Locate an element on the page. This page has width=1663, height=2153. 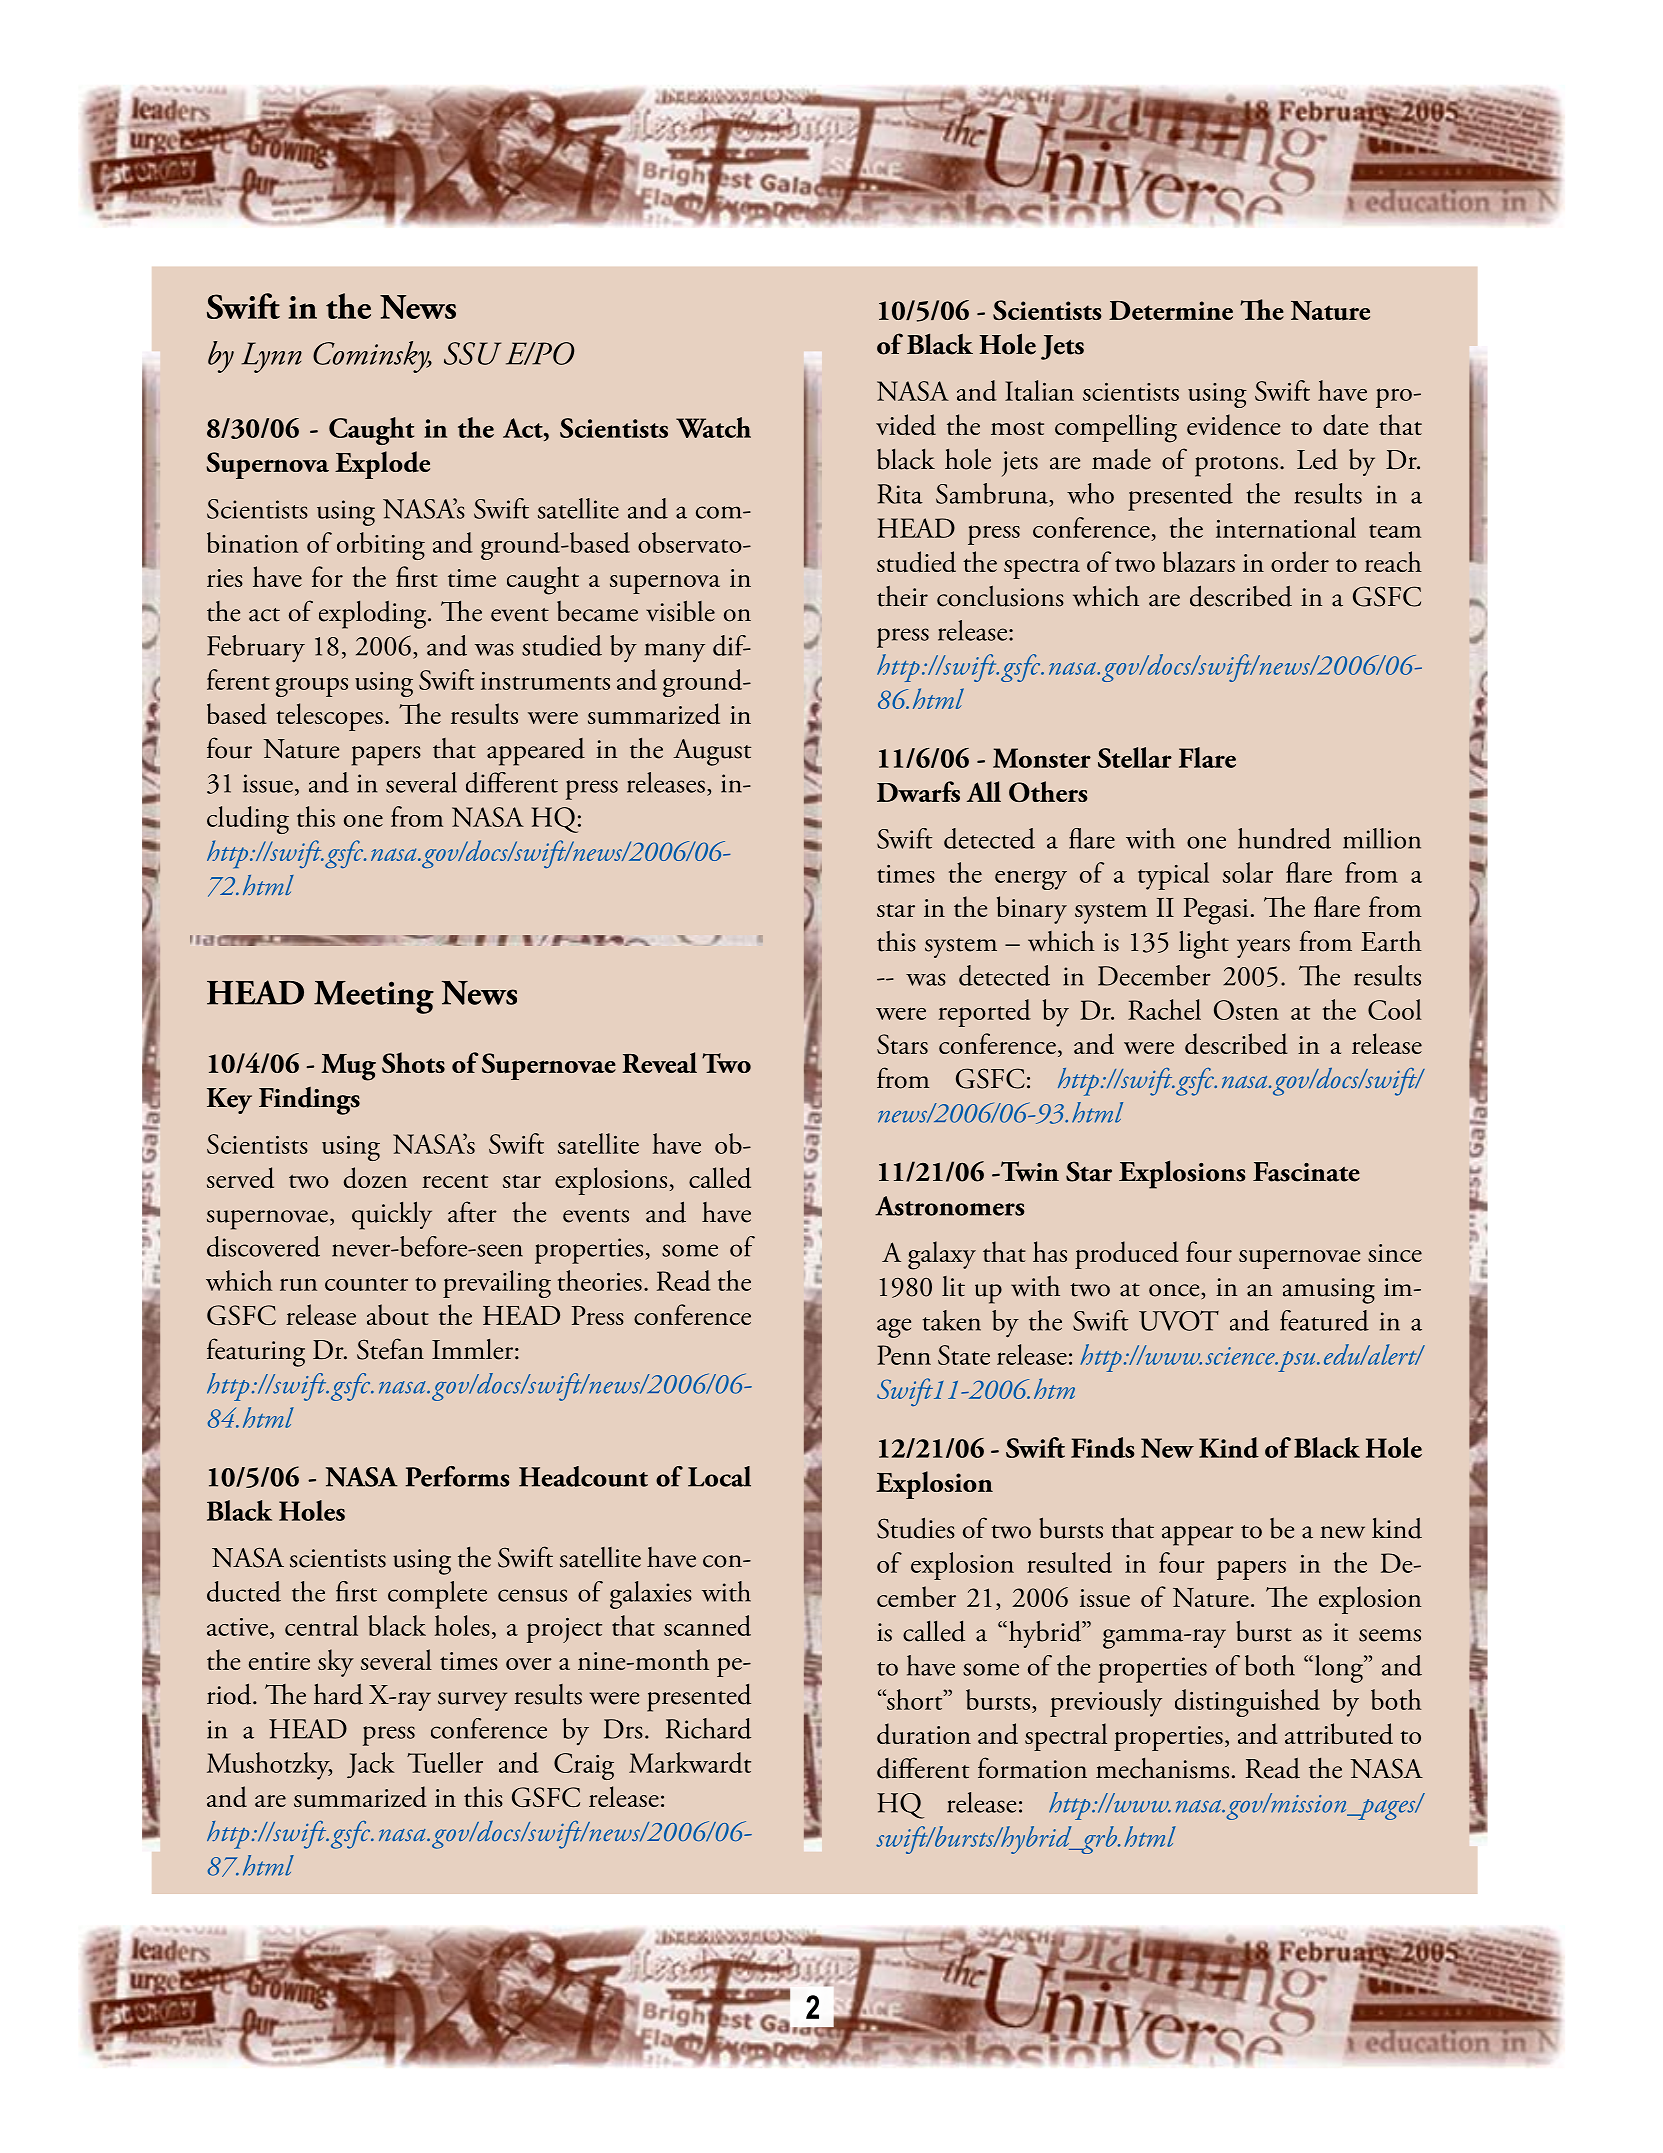
Lynn is located at coordinates (271, 357).
